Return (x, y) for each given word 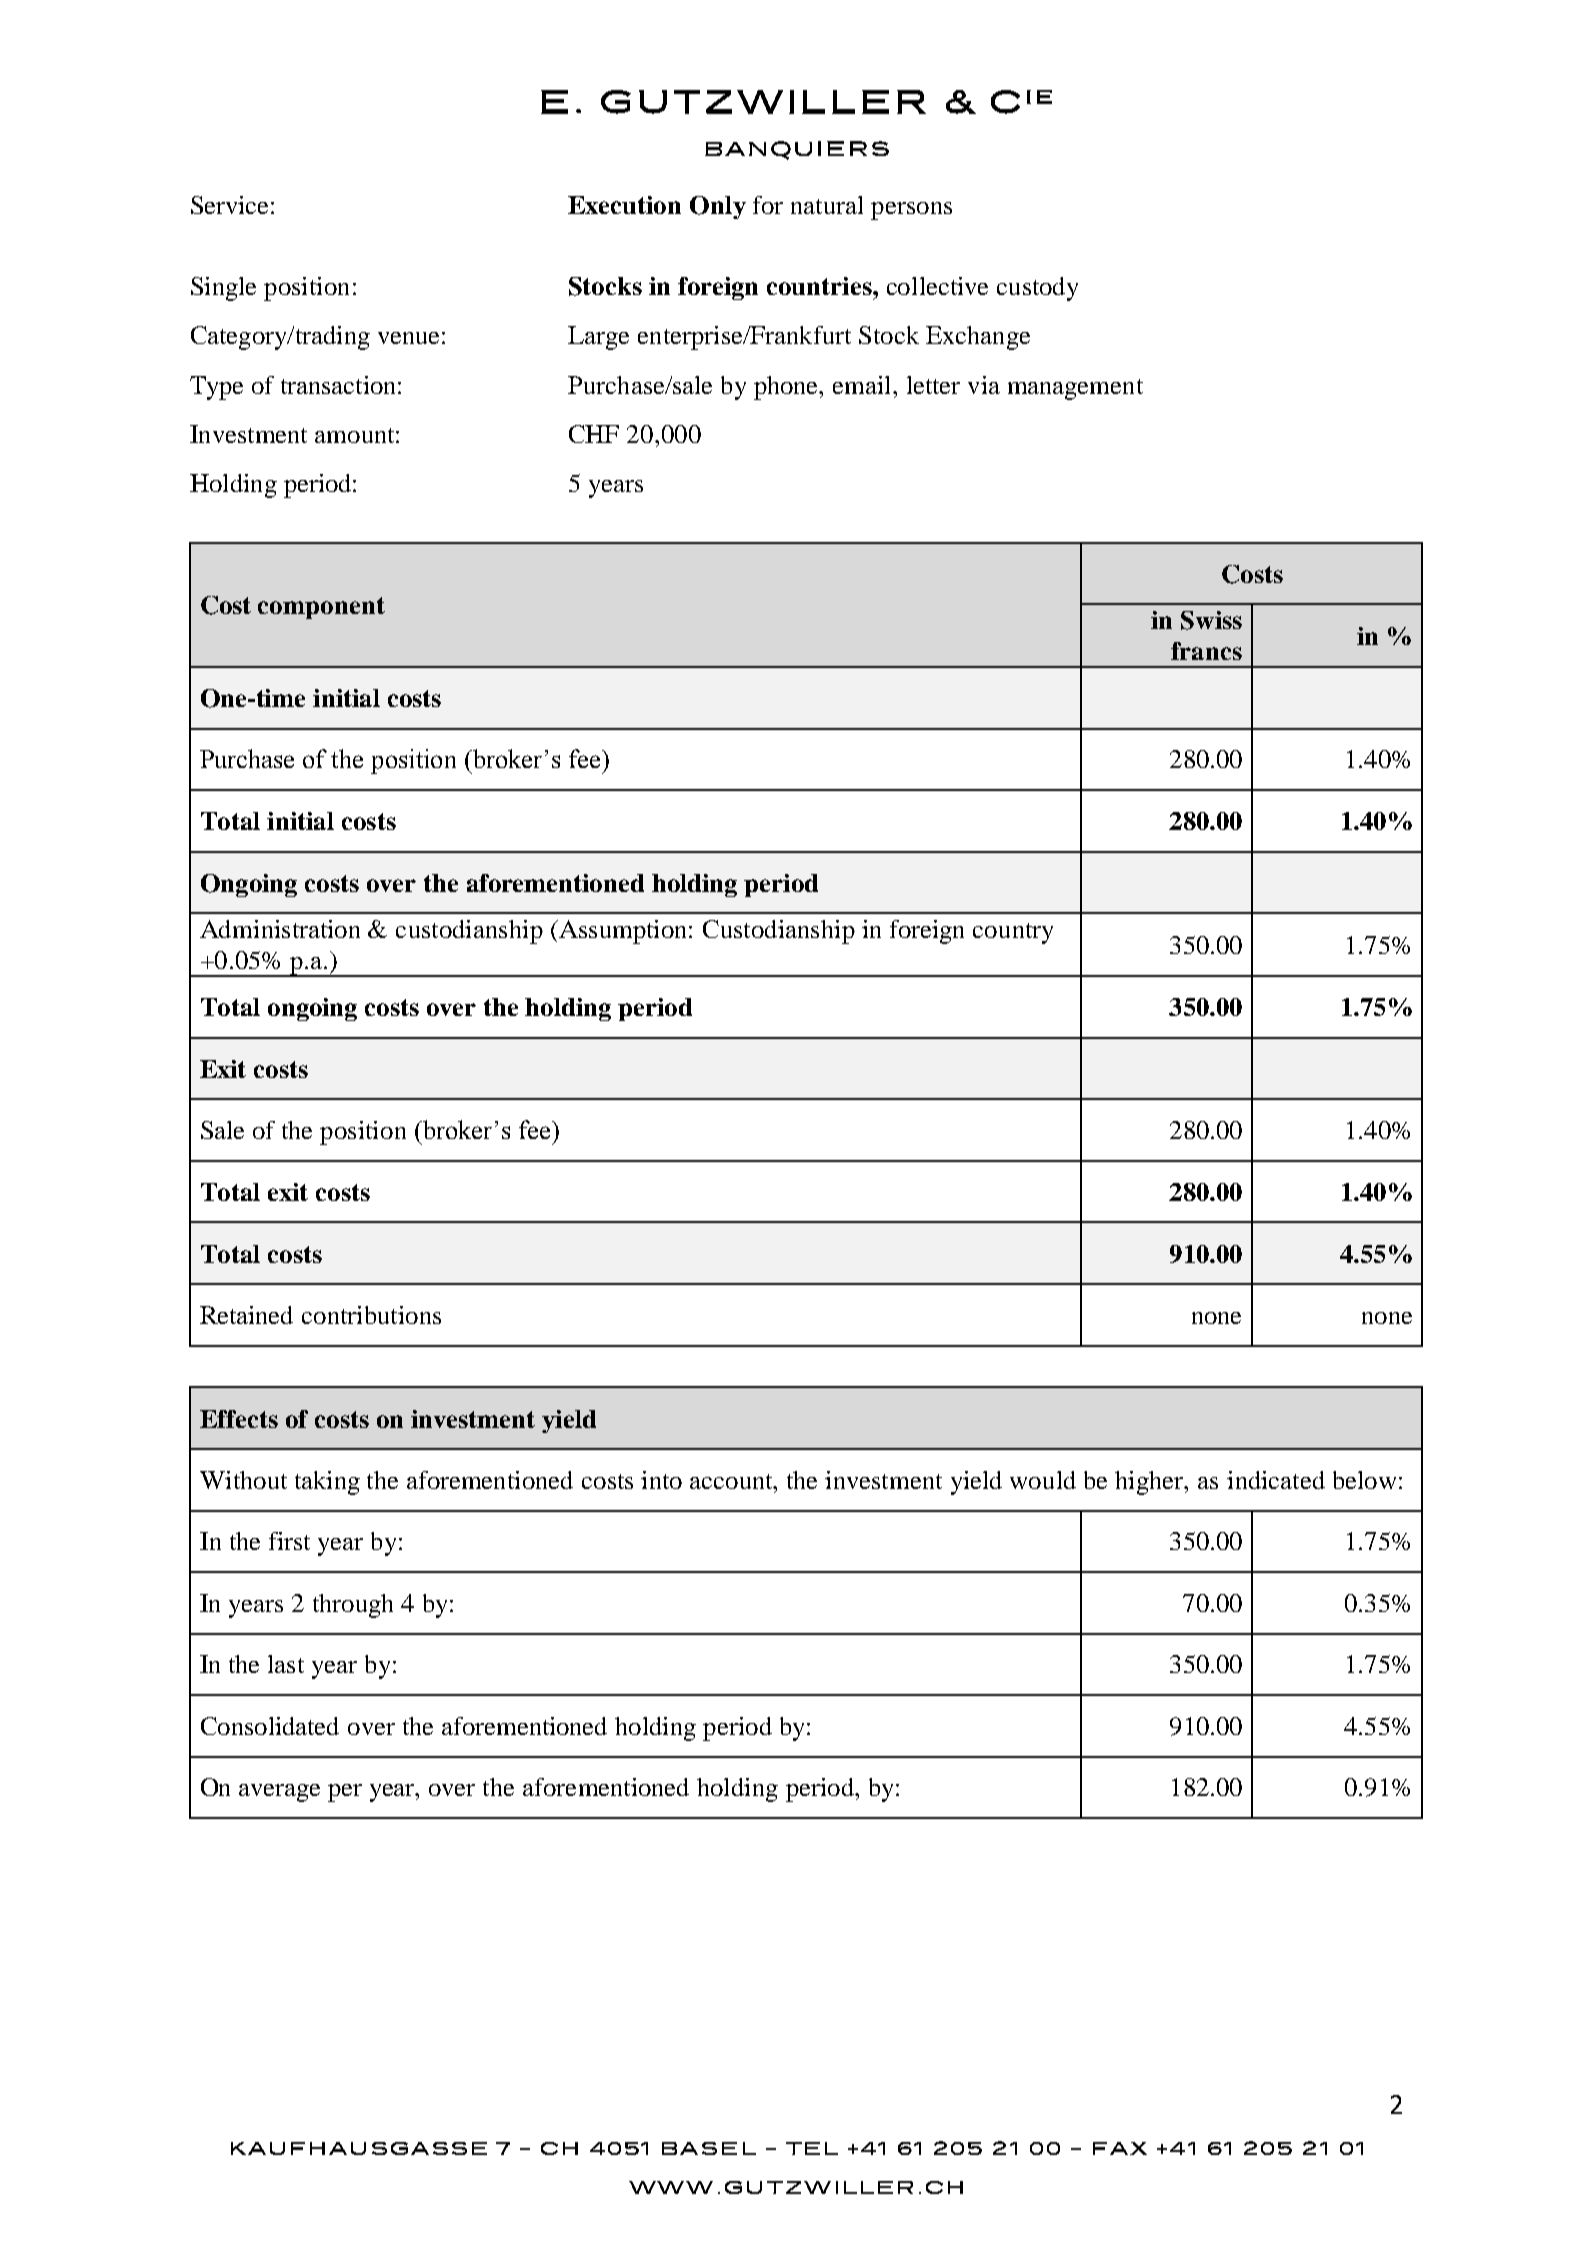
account (732, 1481)
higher (1150, 1483)
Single (223, 289)
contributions (371, 1315)
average (279, 1793)
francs (1206, 651)
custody (1037, 289)
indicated (1276, 1480)
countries (820, 286)
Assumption (623, 932)
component (321, 608)
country (1013, 933)
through (353, 1606)
